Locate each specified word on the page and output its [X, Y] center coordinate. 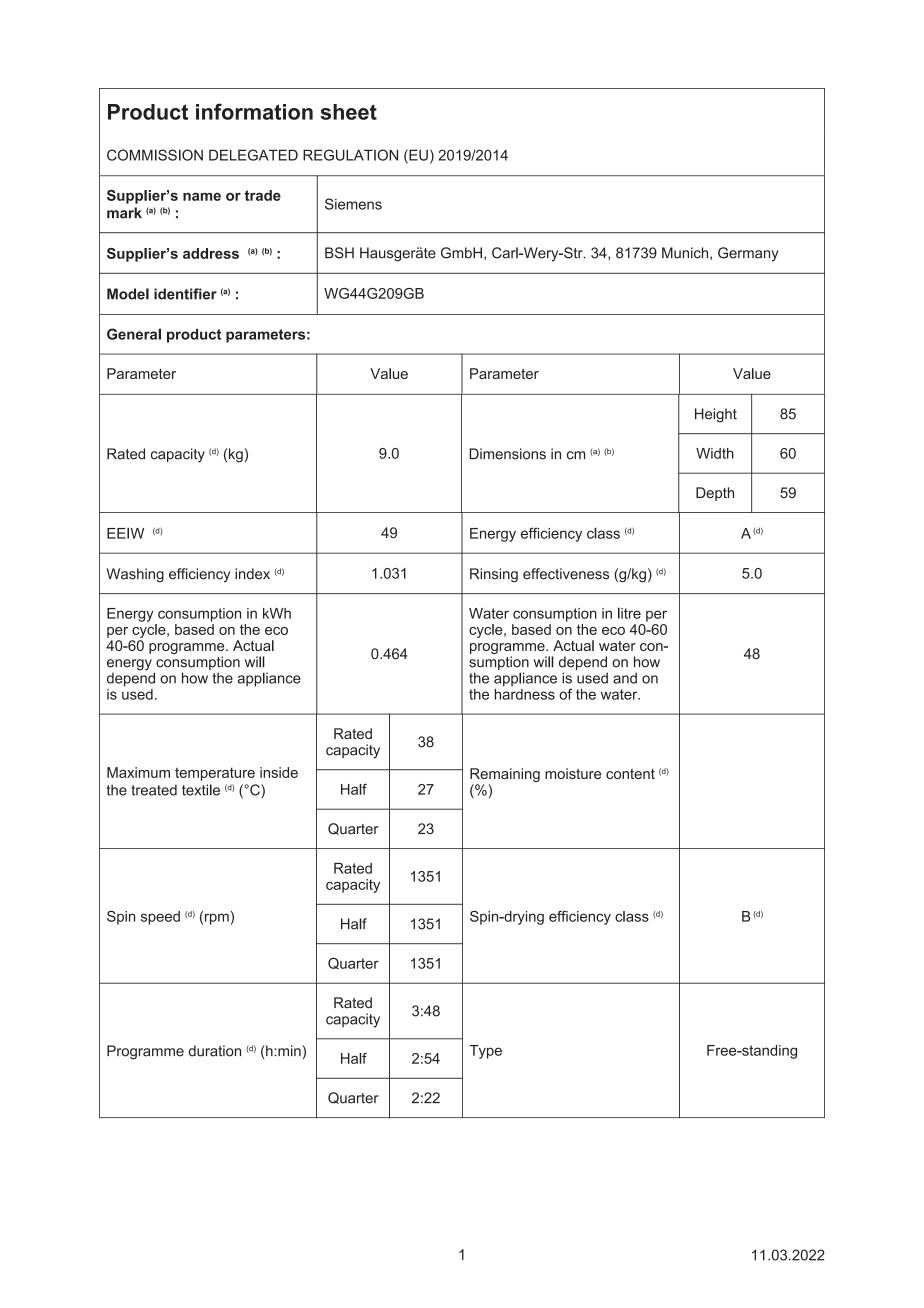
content [630, 774]
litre [629, 613]
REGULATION [350, 155]
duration [215, 1051]
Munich [686, 253]
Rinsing [494, 575]
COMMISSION [155, 155]
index [252, 574]
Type [485, 1052]
